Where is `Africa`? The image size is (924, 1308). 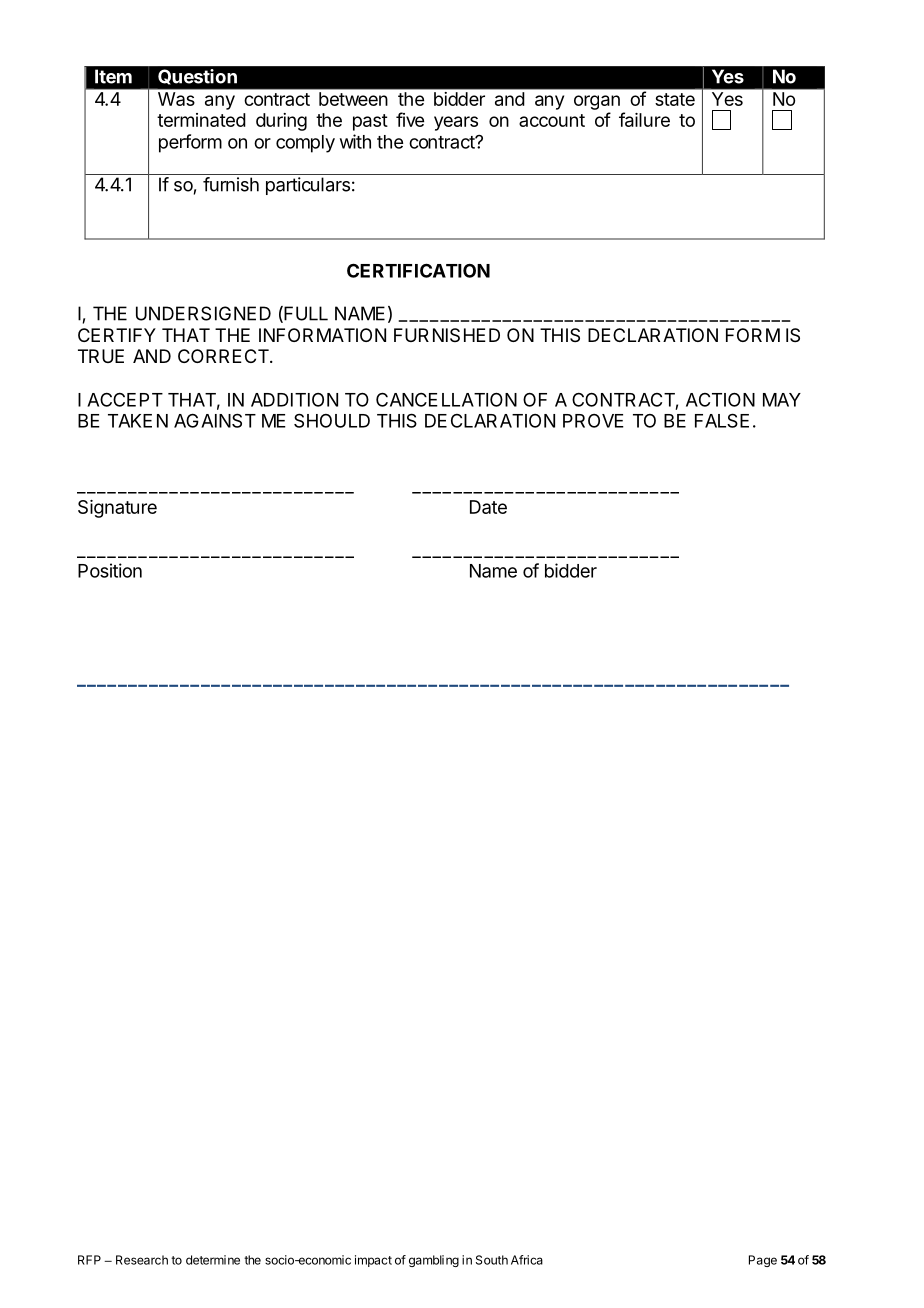 Africa is located at coordinates (527, 1260).
